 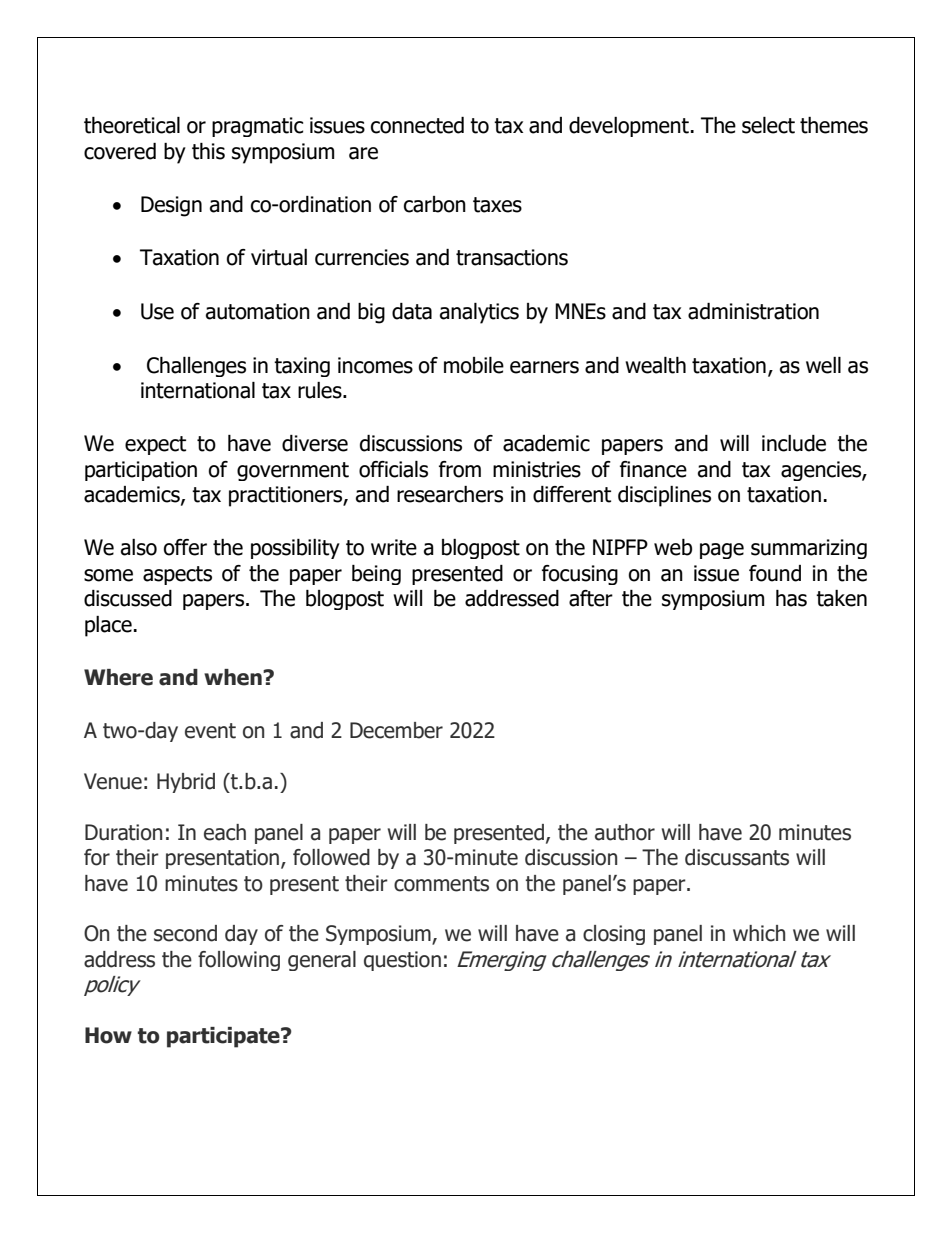 What do you see at coordinates (823, 365) in the document?
I see `well` at bounding box center [823, 365].
